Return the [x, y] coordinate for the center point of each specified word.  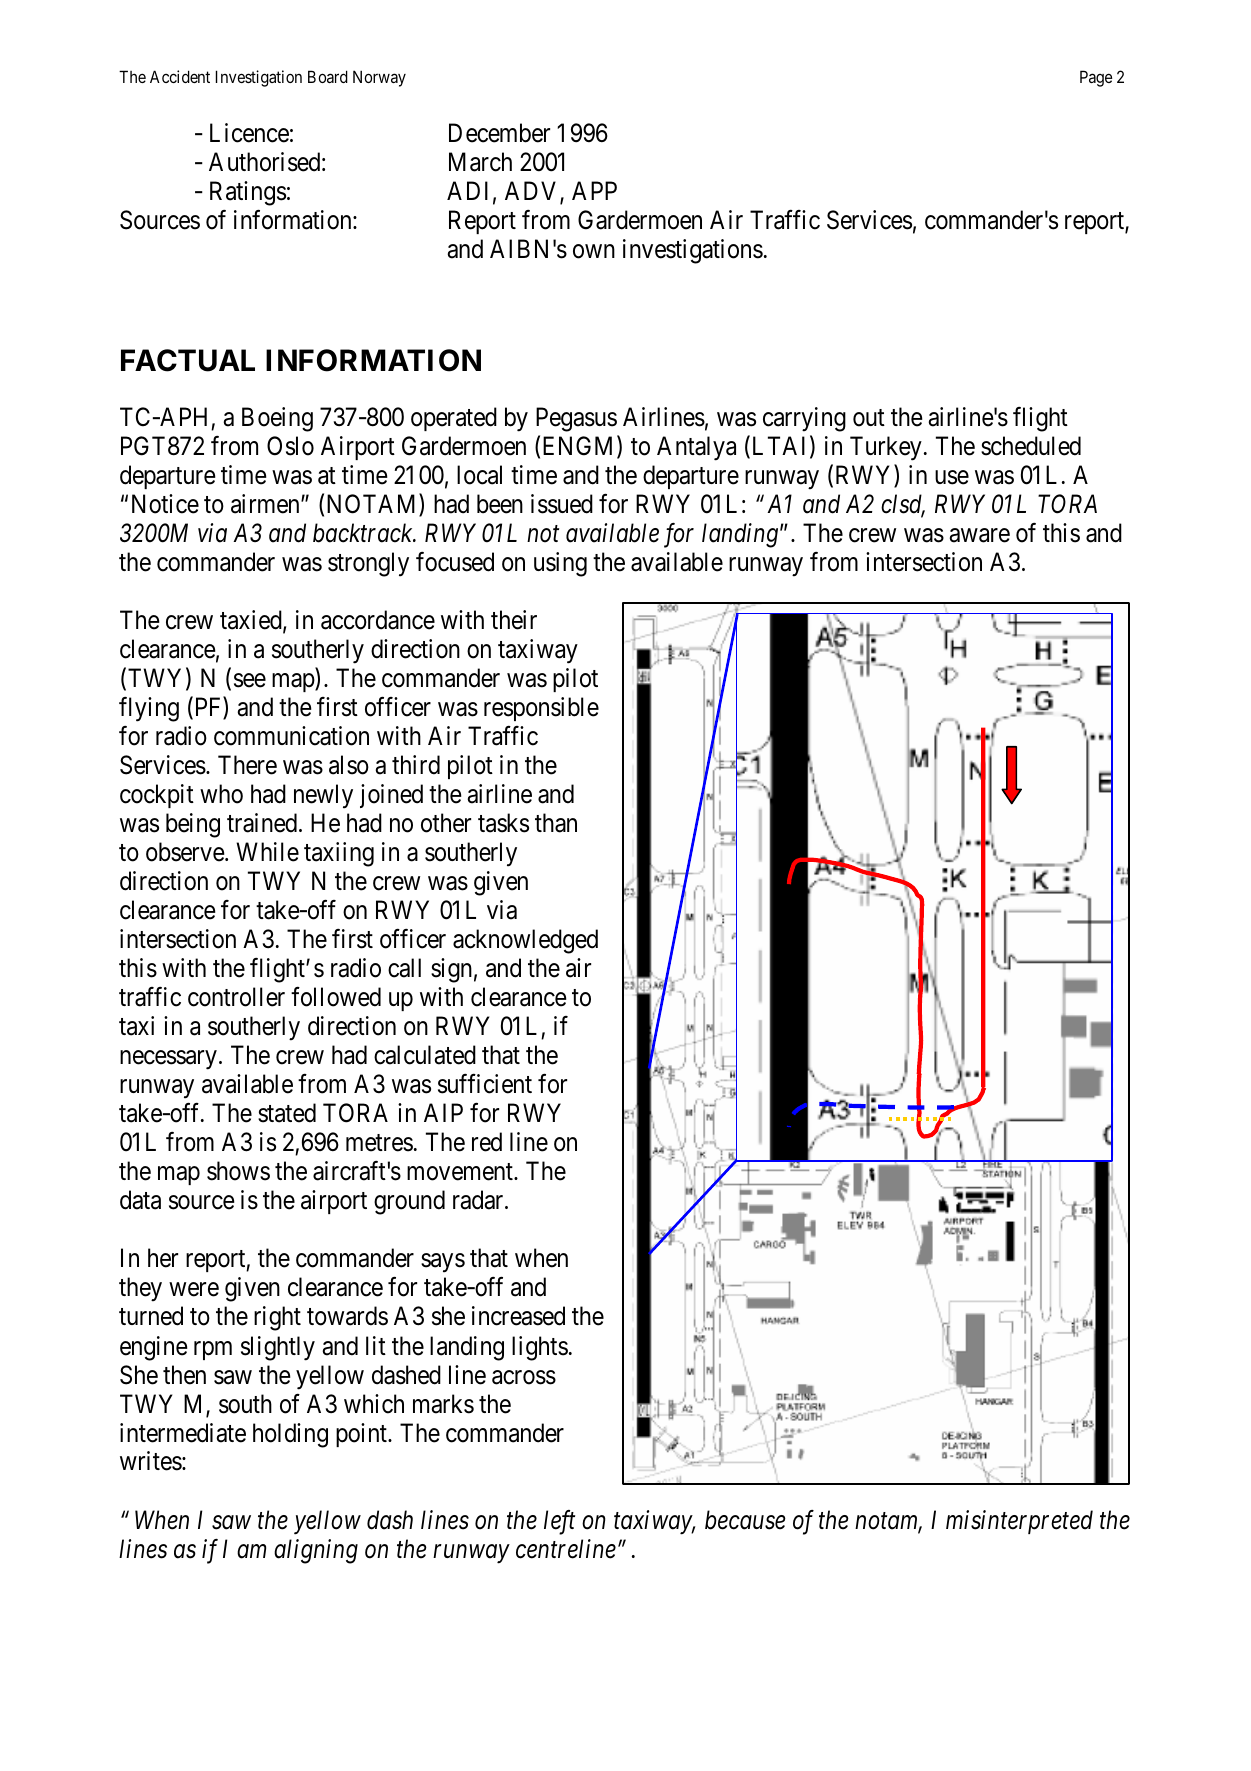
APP [594, 190]
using [560, 564]
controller [236, 997]
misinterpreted [1019, 1522]
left [559, 1522]
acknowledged [525, 941]
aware [979, 535]
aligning [316, 1551]
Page [1096, 78]
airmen [266, 504]
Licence [249, 133]
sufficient [485, 1084]
